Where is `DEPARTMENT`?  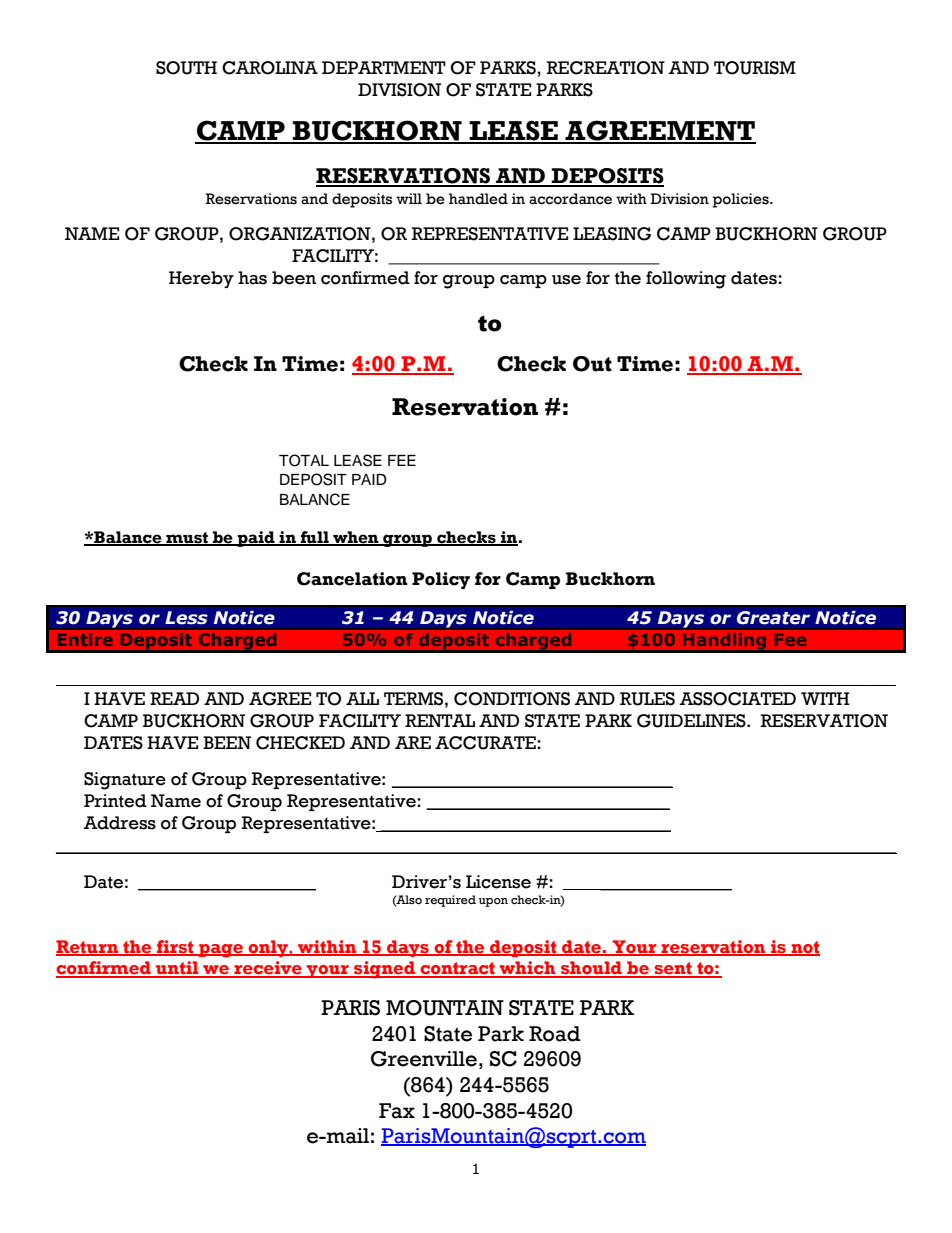
DEPARTMENT is located at coordinates (384, 67).
